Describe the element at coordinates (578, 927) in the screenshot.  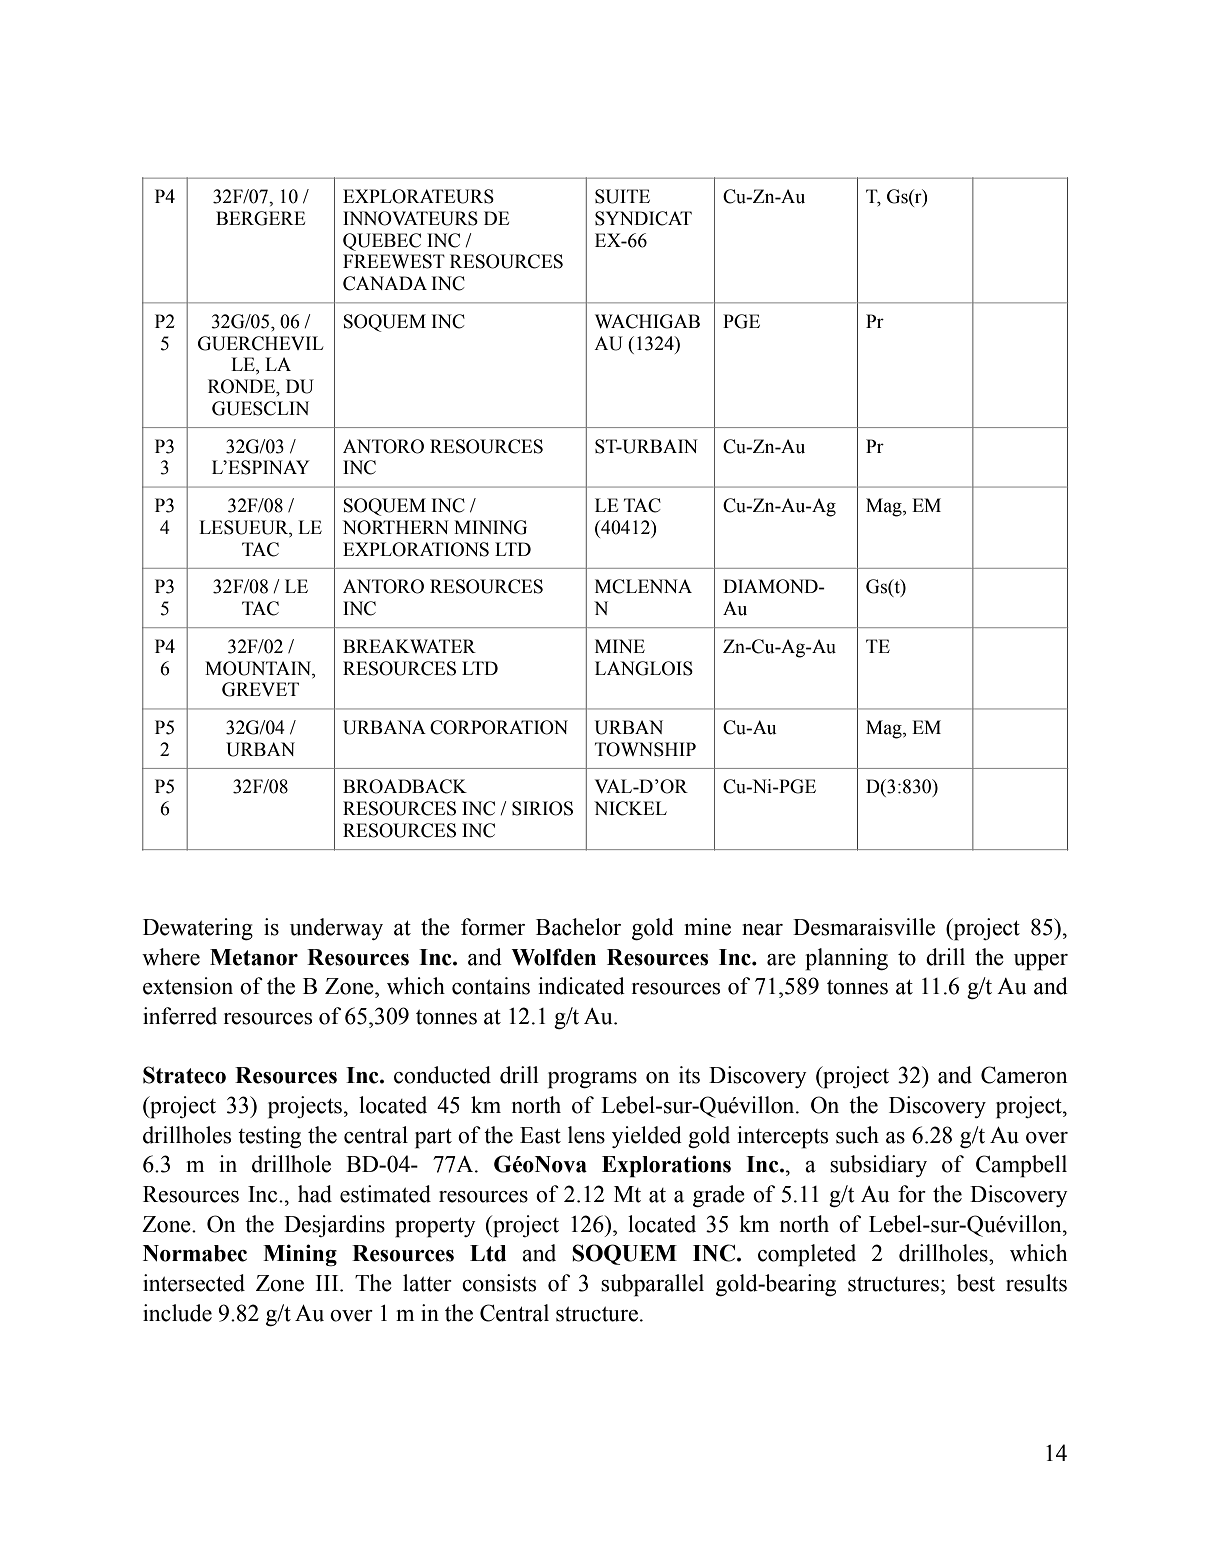
I see `Bachelor` at that location.
